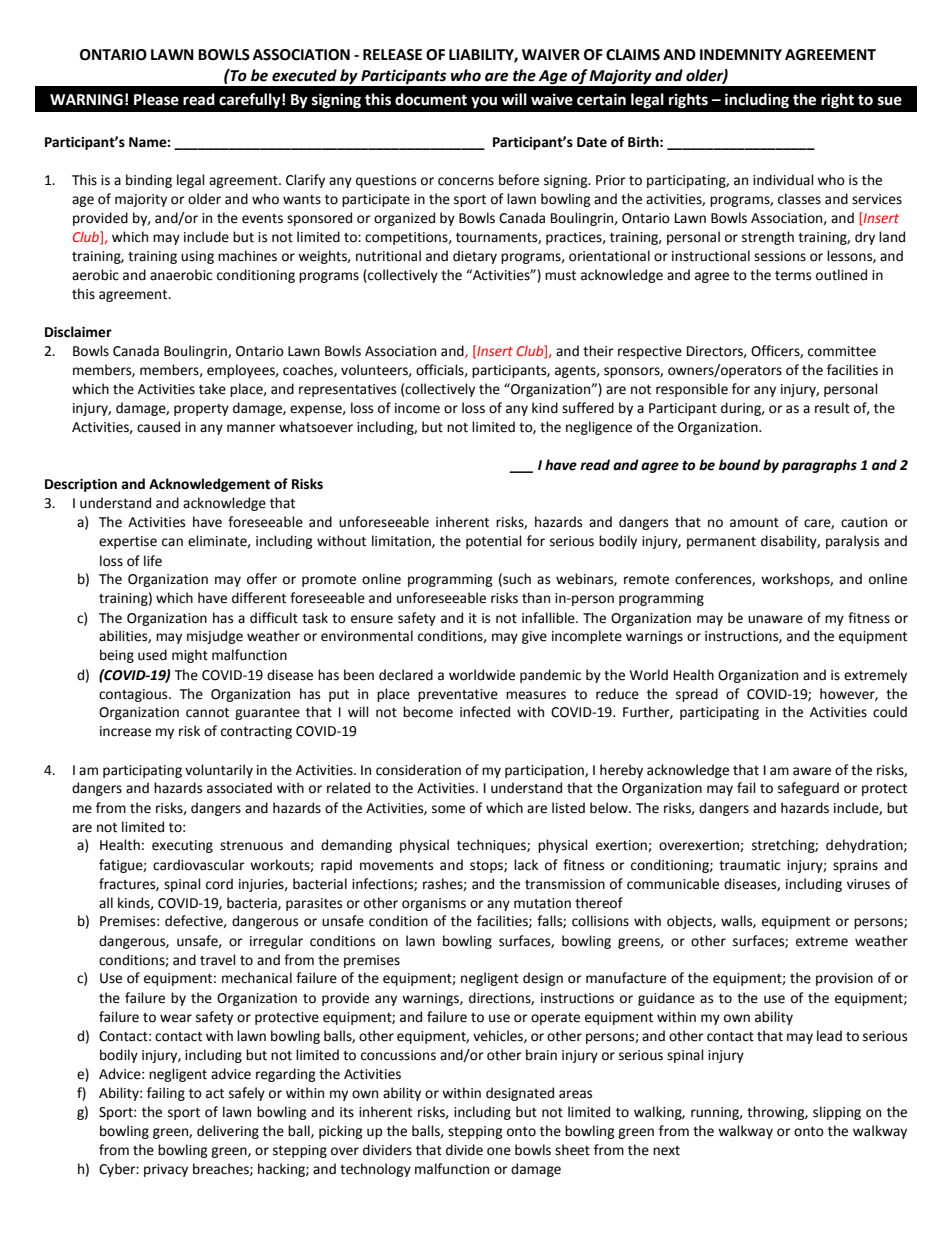 This image has width=952, height=1233. Describe the element at coordinates (741, 54) in the image. I see `INDEMNITY` at that location.
